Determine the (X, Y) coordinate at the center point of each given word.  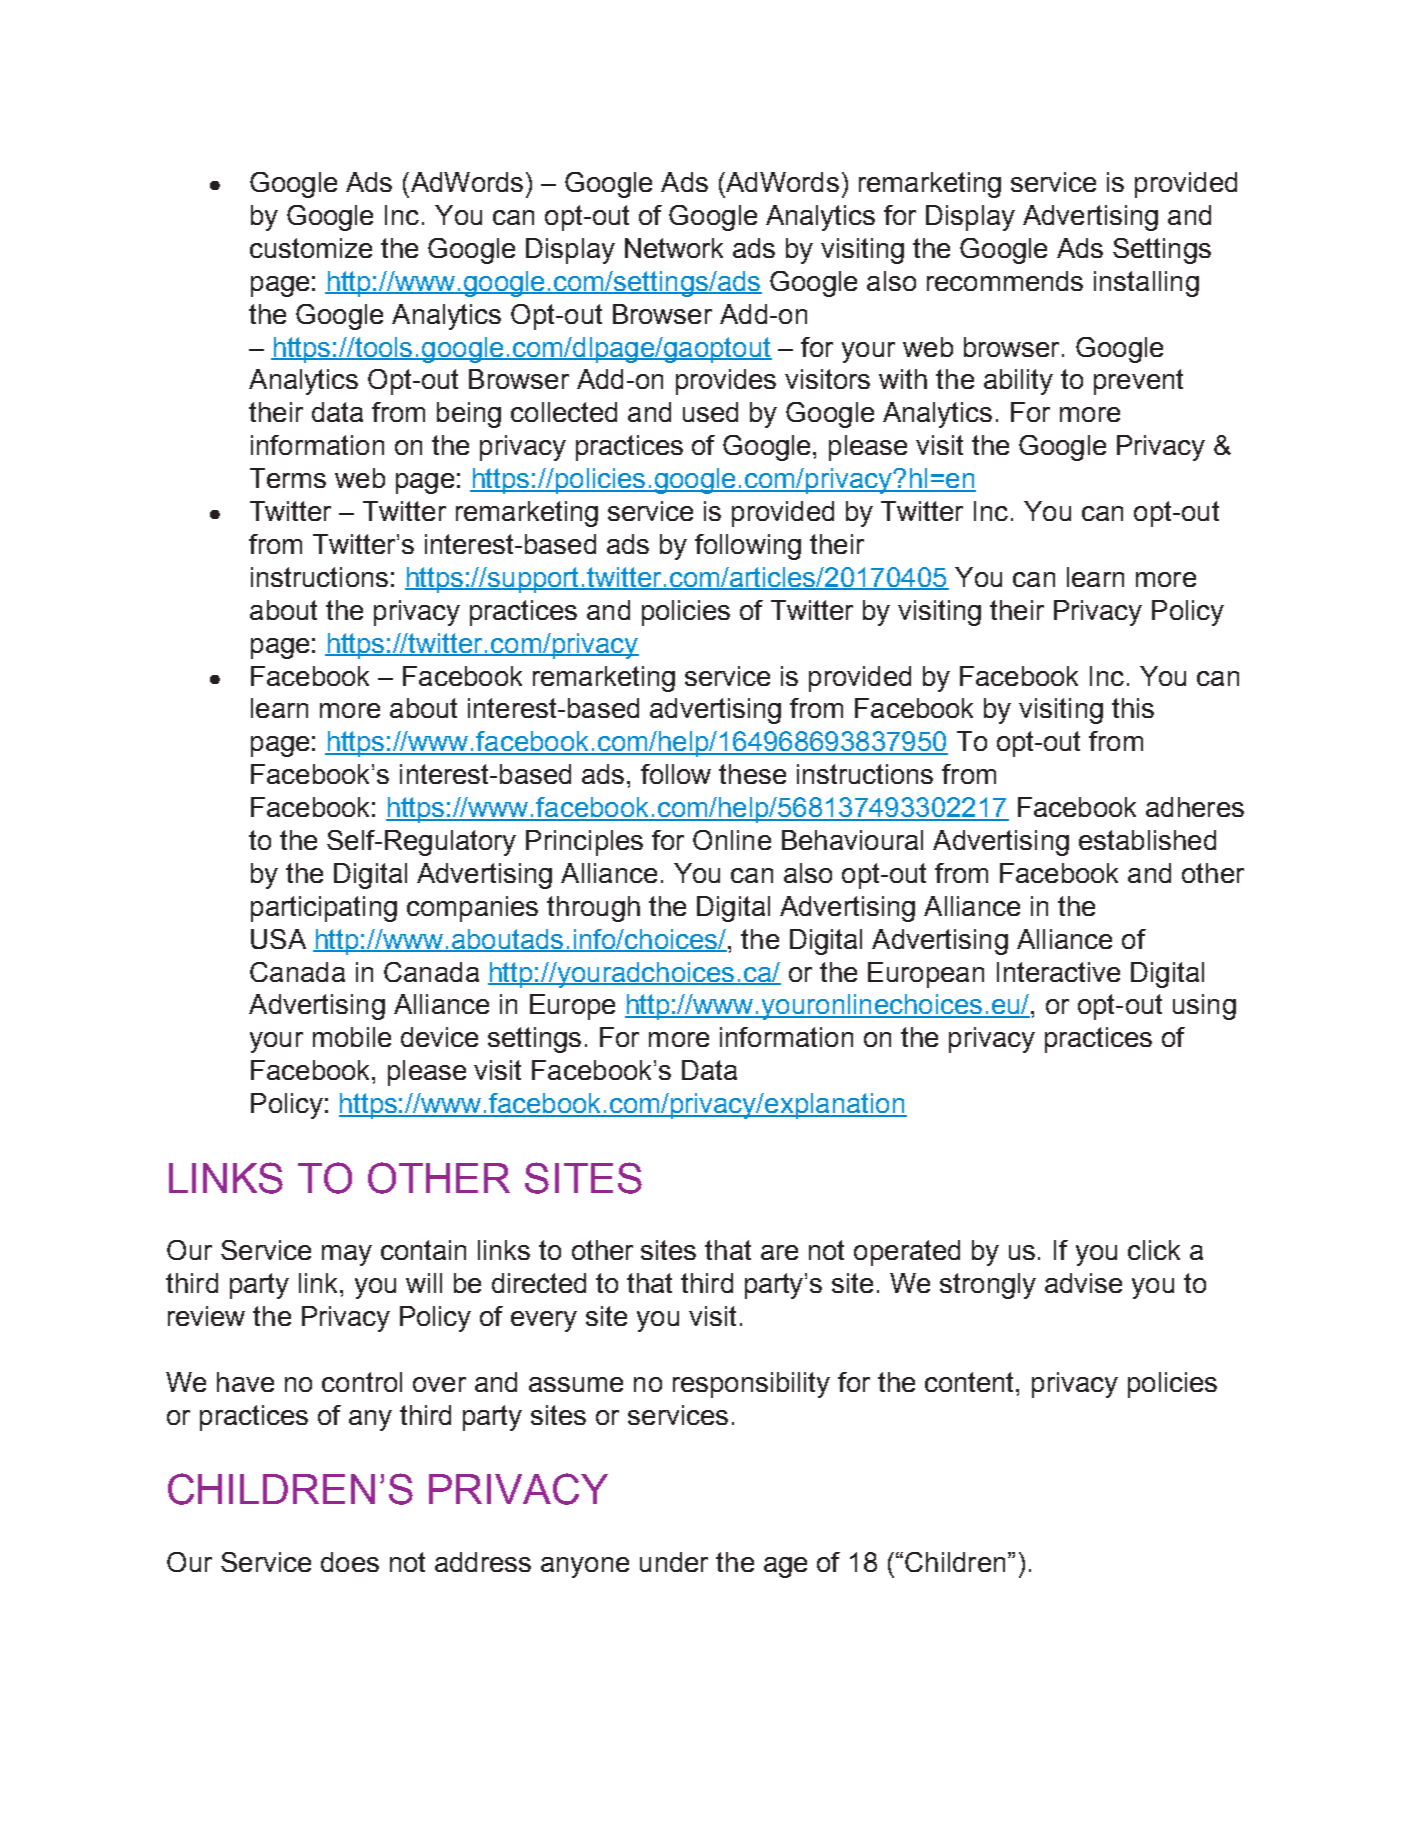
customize (311, 248)
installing (1146, 284)
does (350, 1562)
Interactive (1058, 972)
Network (674, 248)
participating (324, 909)
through (593, 909)
